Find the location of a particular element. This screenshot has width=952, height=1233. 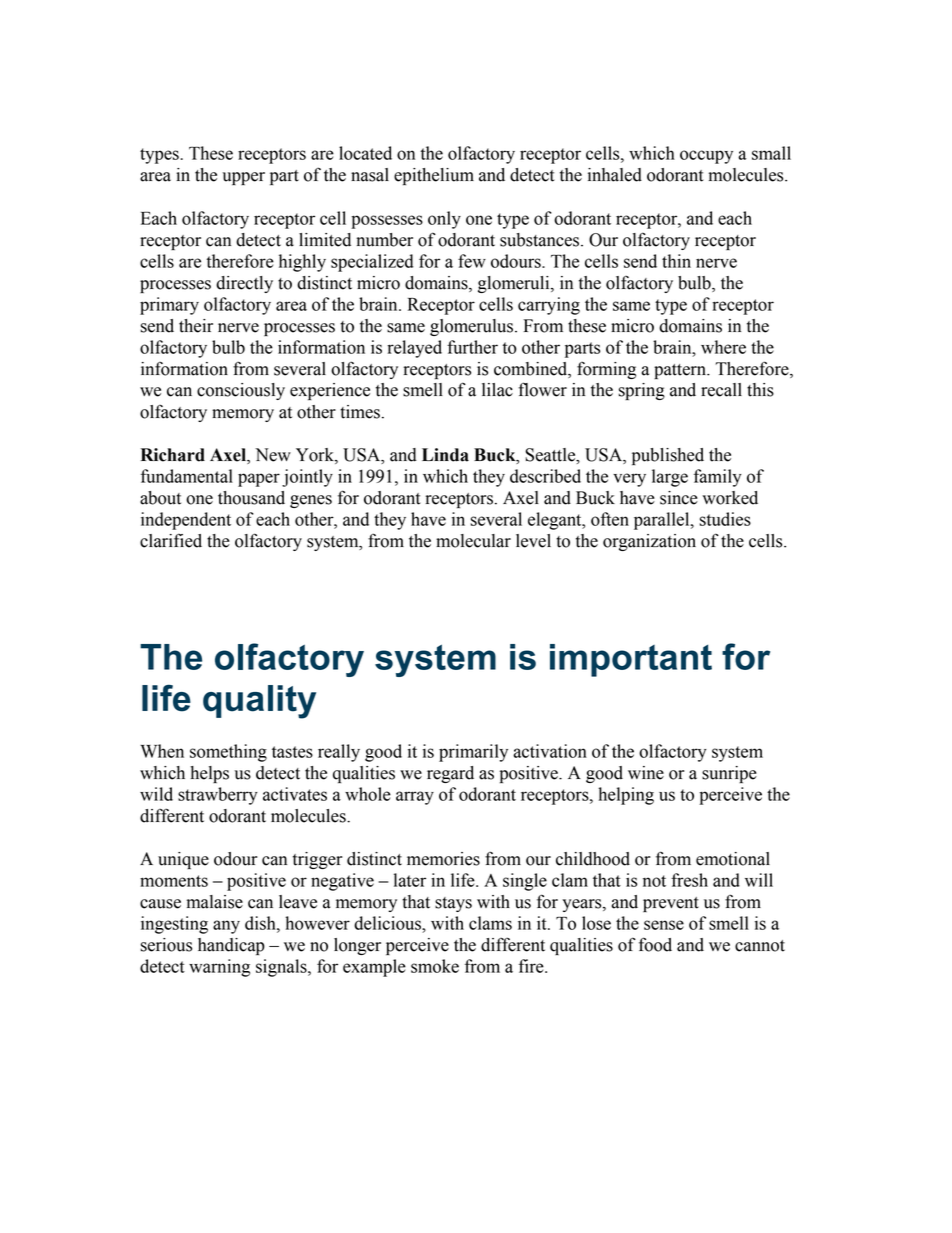

handicap is located at coordinates (231, 946).
